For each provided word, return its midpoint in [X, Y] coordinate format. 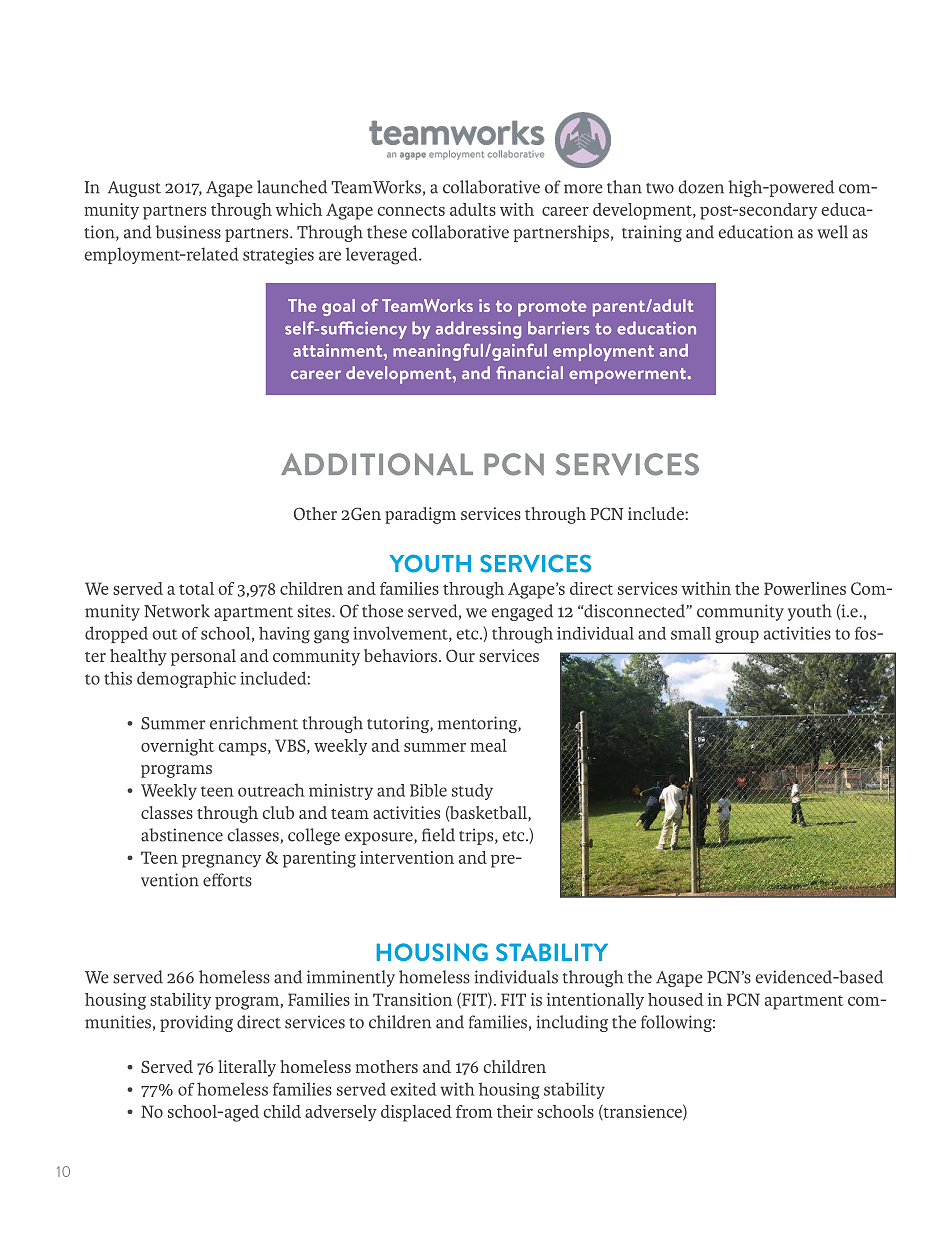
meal [488, 745]
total [196, 588]
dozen [701, 187]
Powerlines [805, 588]
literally [247, 1068]
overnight [177, 747]
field [438, 835]
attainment [339, 350]
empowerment [629, 376]
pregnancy [221, 861]
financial [529, 372]
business [188, 232]
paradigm [420, 515]
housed [676, 999]
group [737, 637]
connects [411, 210]
